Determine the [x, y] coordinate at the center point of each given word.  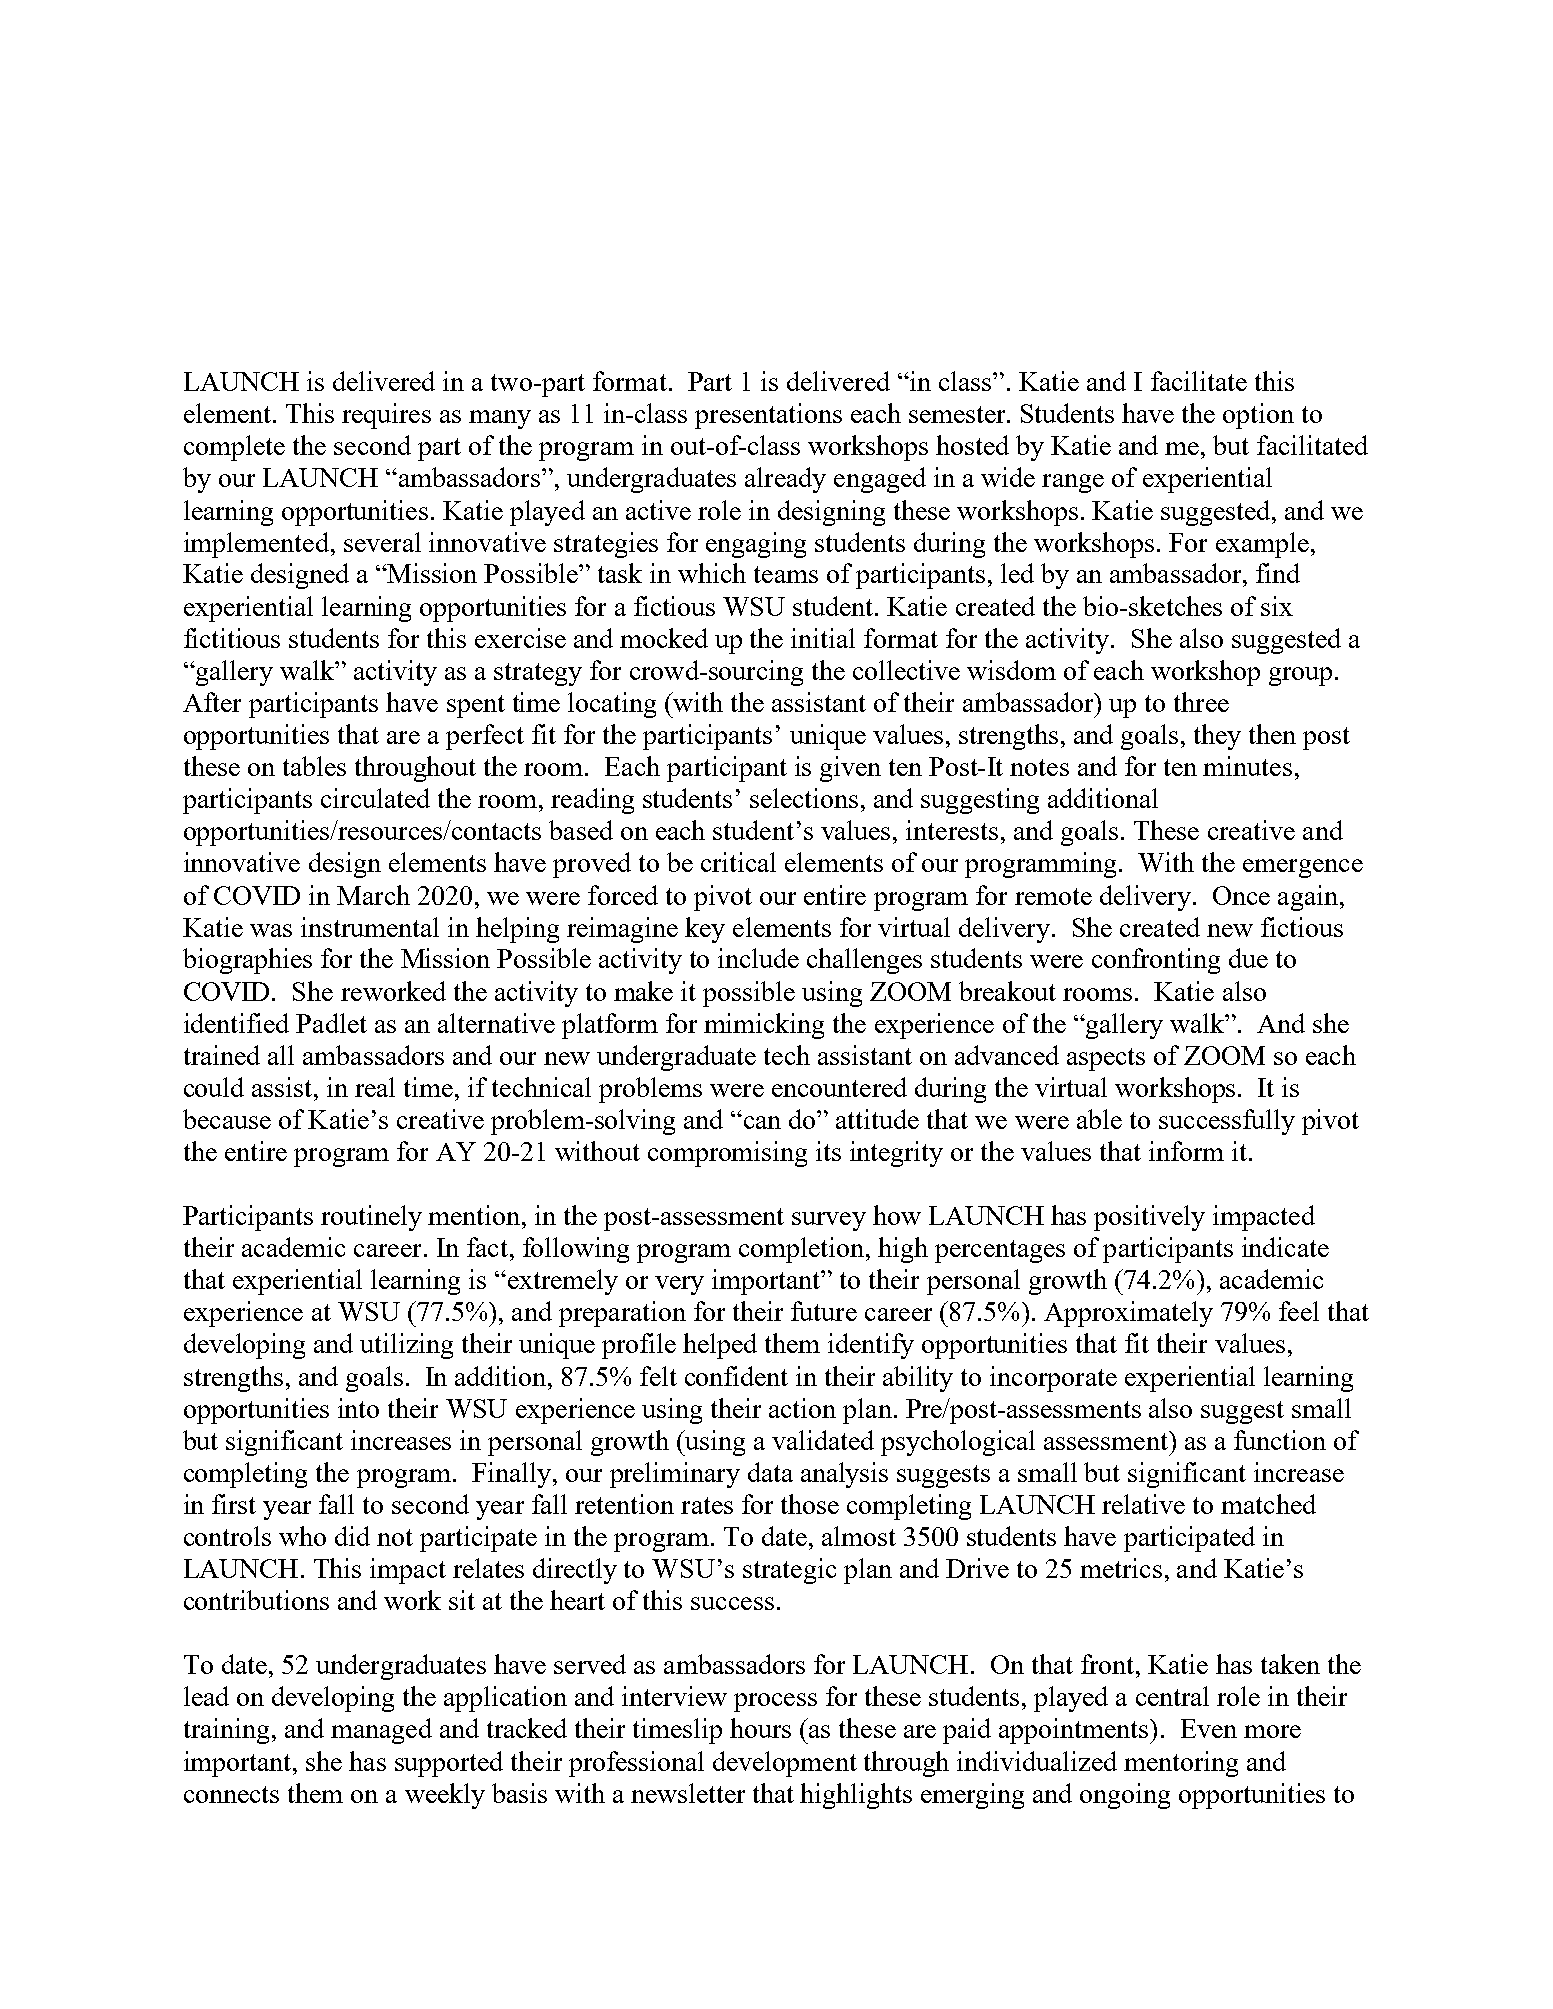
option [1258, 416]
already [785, 480]
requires [386, 416]
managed [381, 1731]
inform [1186, 1151]
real [375, 1087]
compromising [727, 1154]
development [785, 1764]
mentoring [1181, 1764]
